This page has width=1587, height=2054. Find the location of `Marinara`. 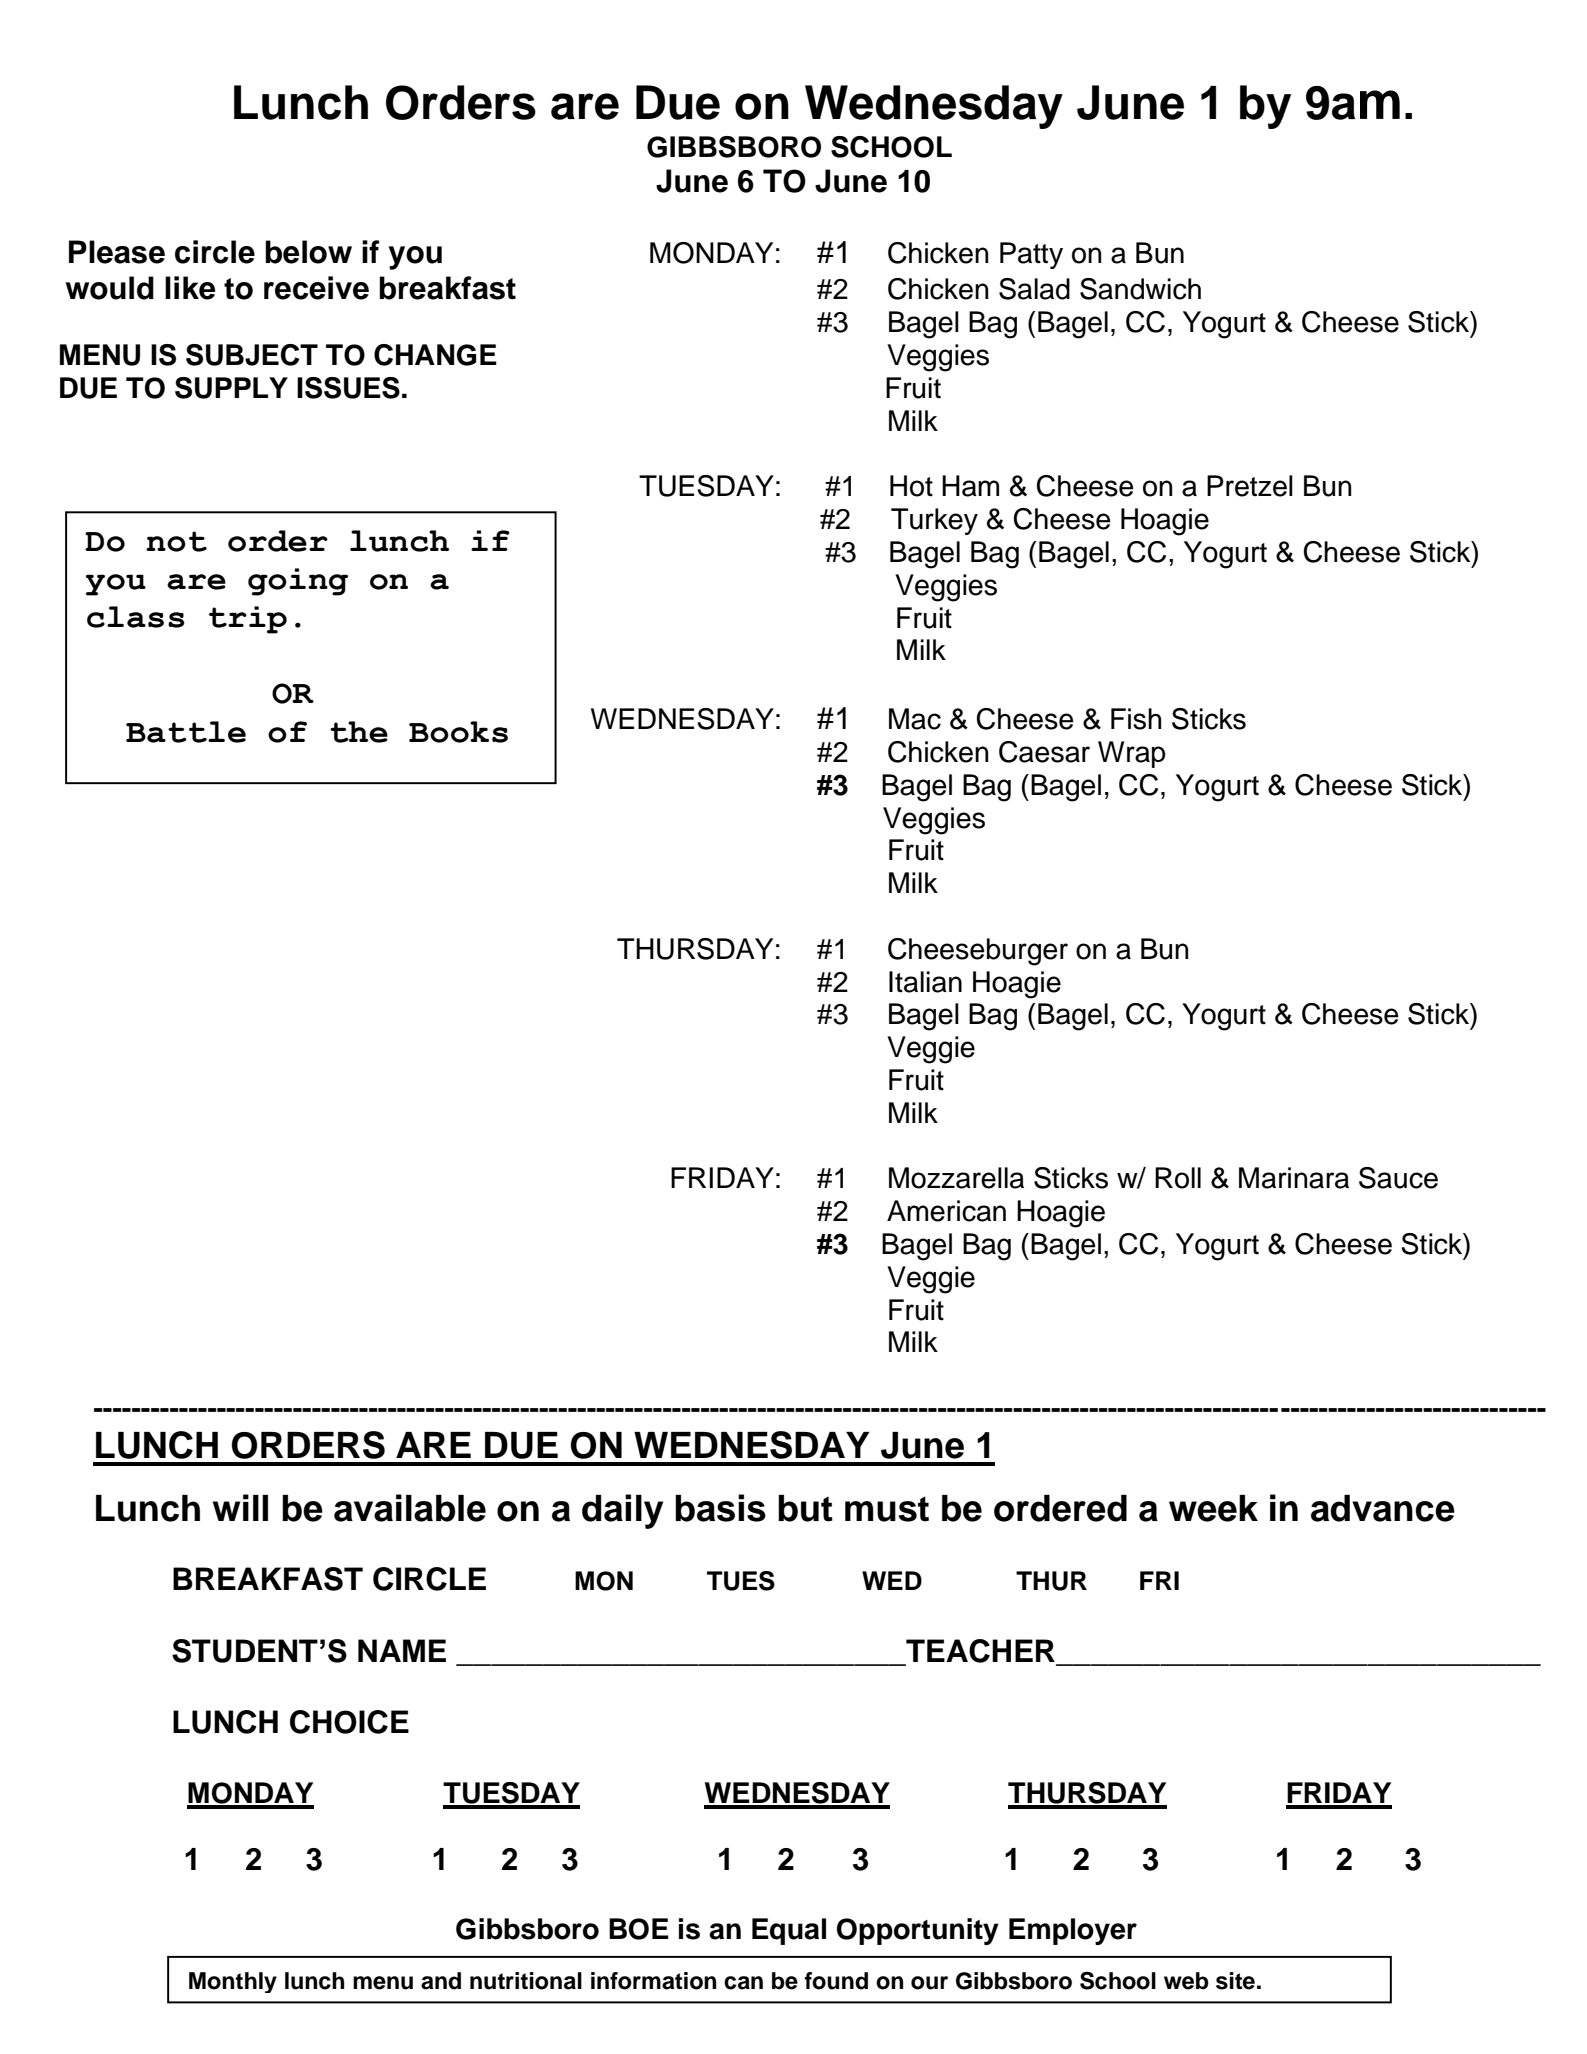

Marinara is located at coordinates (1294, 1178).
